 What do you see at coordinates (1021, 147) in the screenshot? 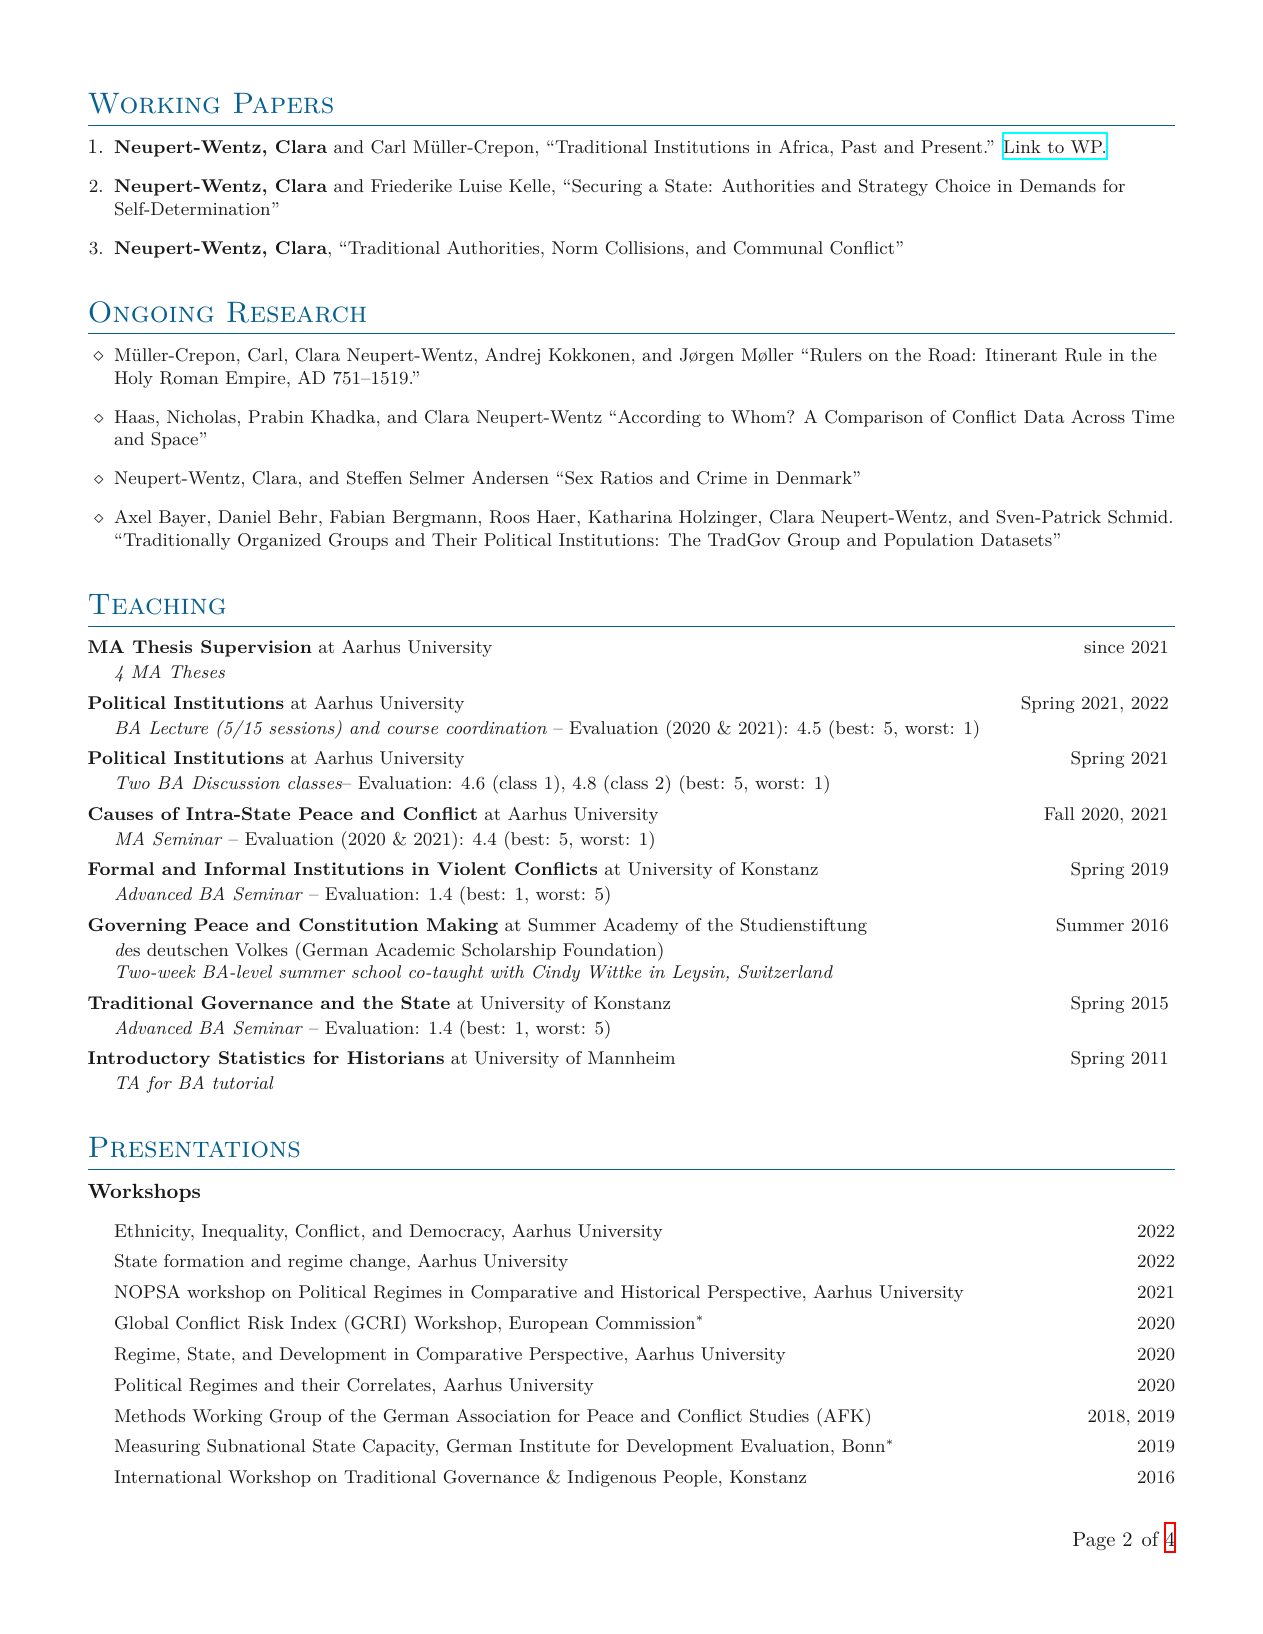
I see `Link` at bounding box center [1021, 147].
